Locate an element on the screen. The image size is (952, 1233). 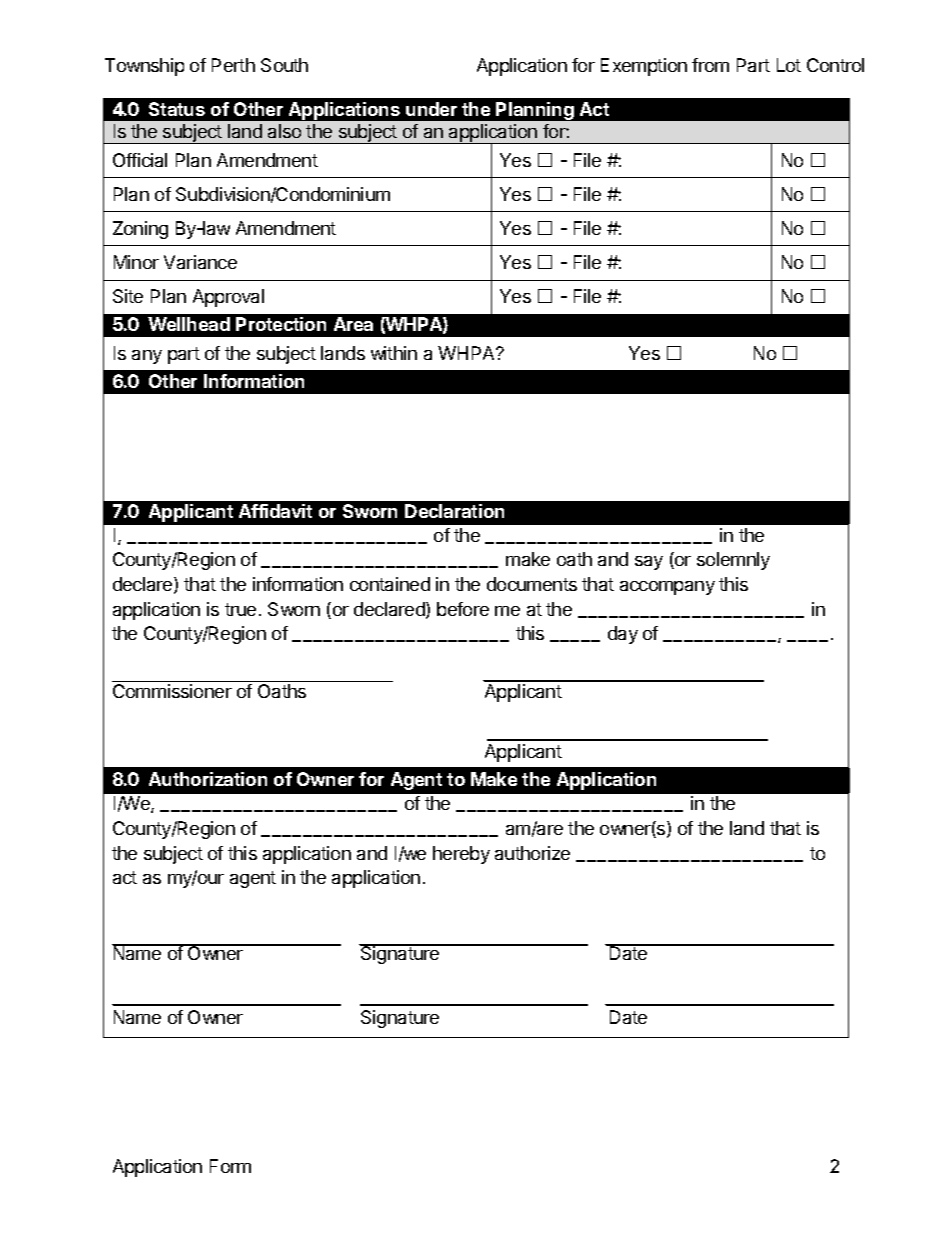
Variance is located at coordinates (200, 262).
